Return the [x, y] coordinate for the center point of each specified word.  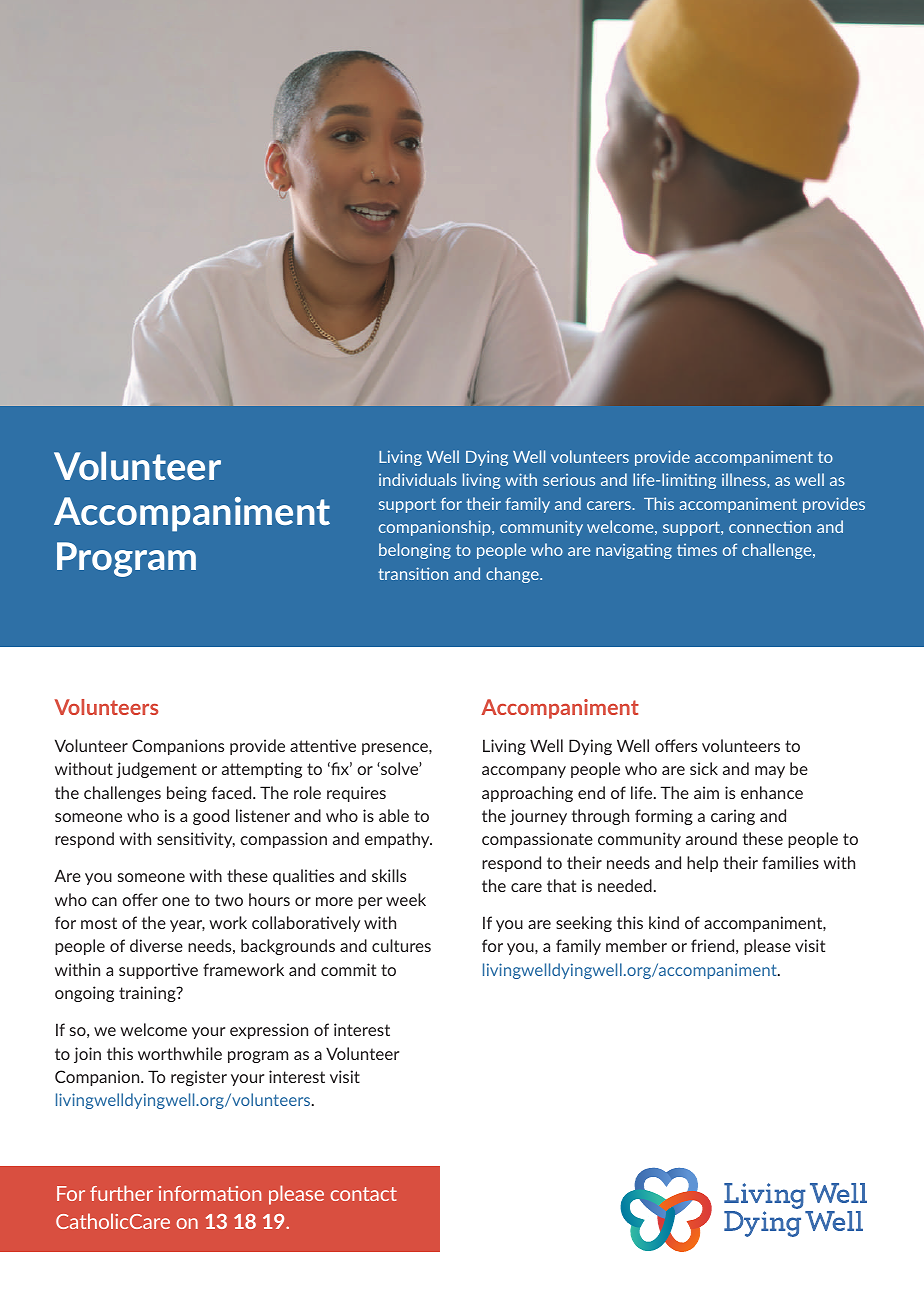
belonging [415, 551]
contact [364, 1194]
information [210, 1193]
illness [745, 479]
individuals [418, 479]
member [636, 945]
